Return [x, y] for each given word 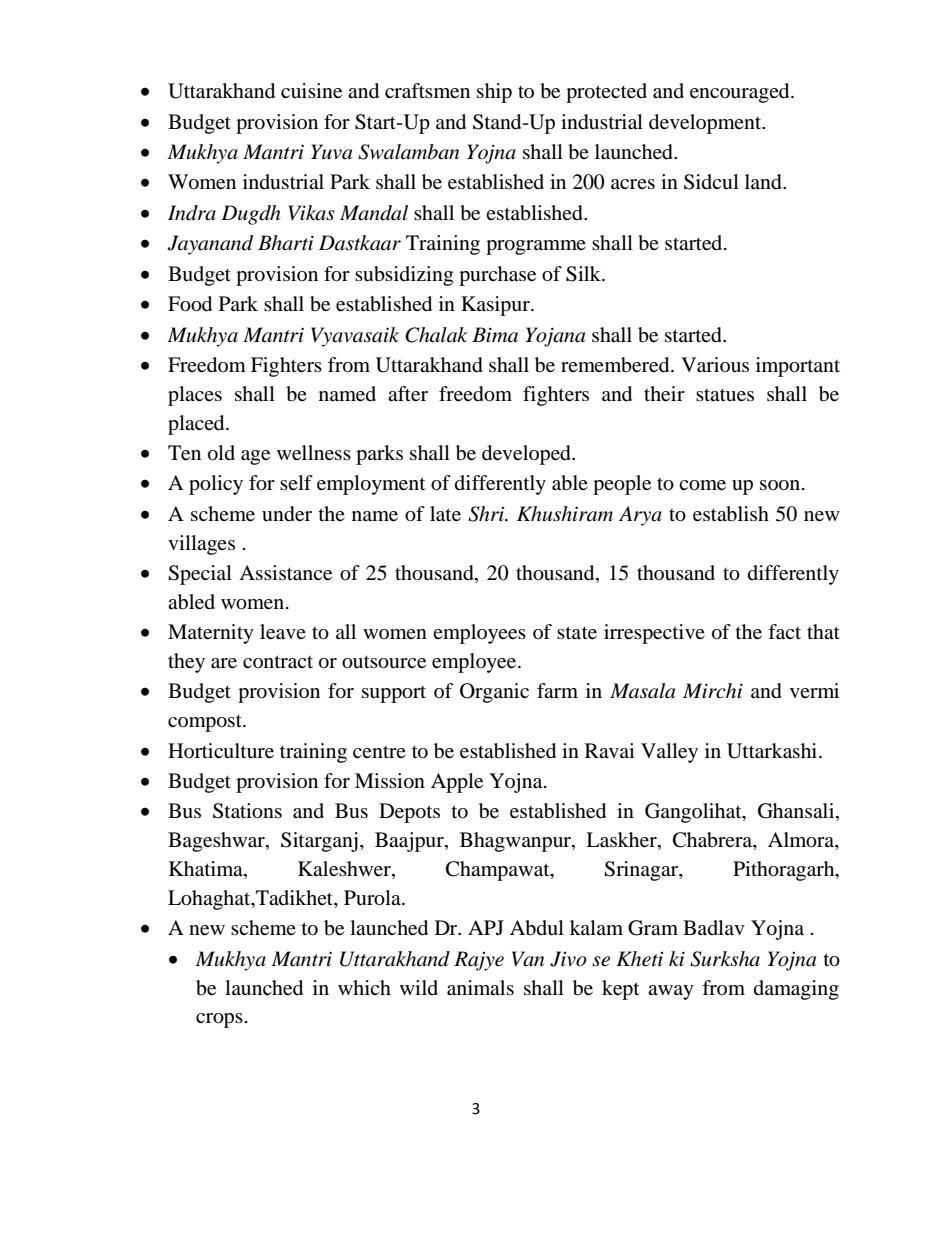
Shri [487, 514]
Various [715, 365]
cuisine [311, 91]
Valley [669, 753]
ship [494, 93]
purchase [497, 276]
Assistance [285, 573]
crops [219, 1020]
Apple [457, 783]
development [706, 124]
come [702, 485]
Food [190, 304]
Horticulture [221, 751]
